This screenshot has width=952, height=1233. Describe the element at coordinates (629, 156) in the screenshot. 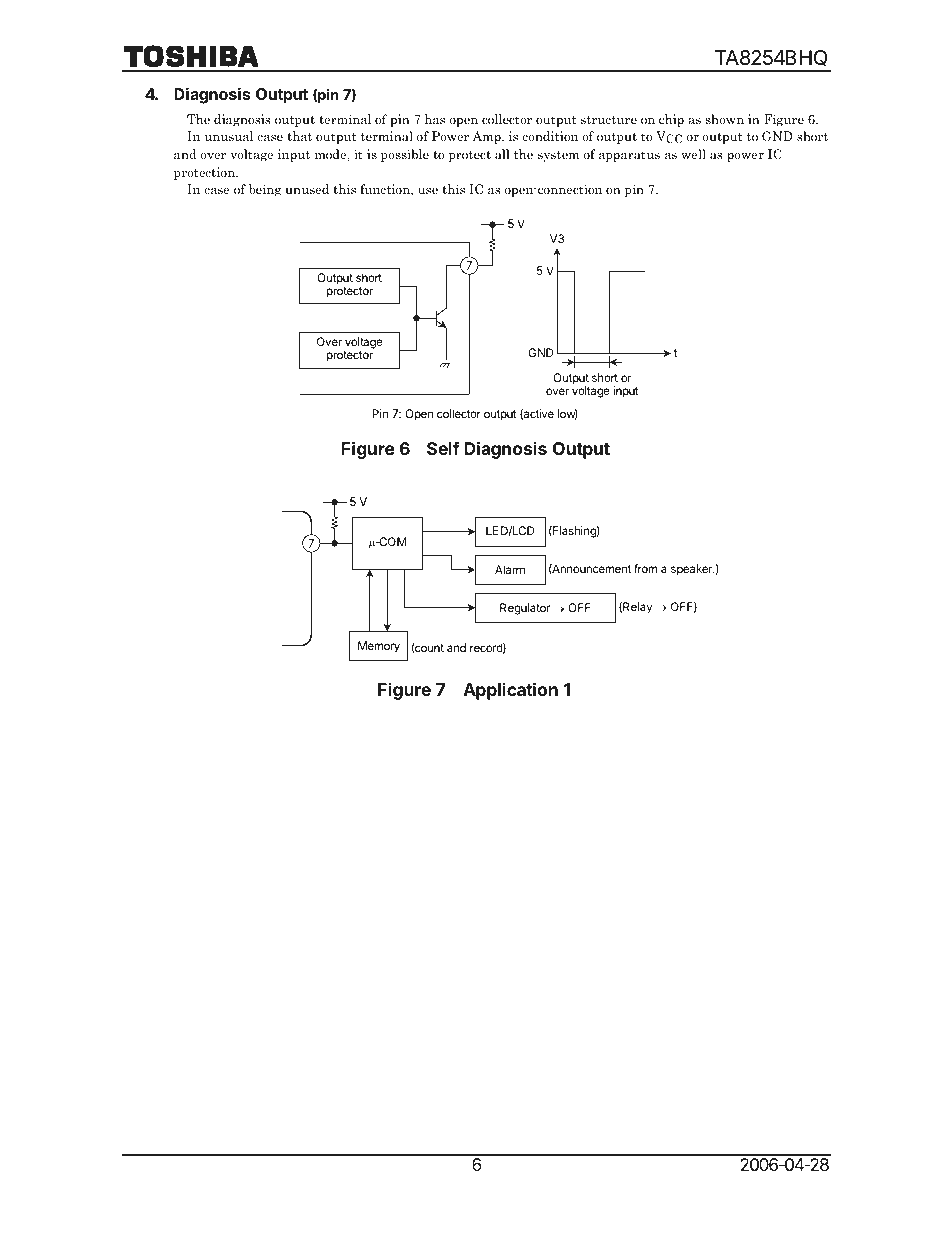

I see `apparatus` at that location.
